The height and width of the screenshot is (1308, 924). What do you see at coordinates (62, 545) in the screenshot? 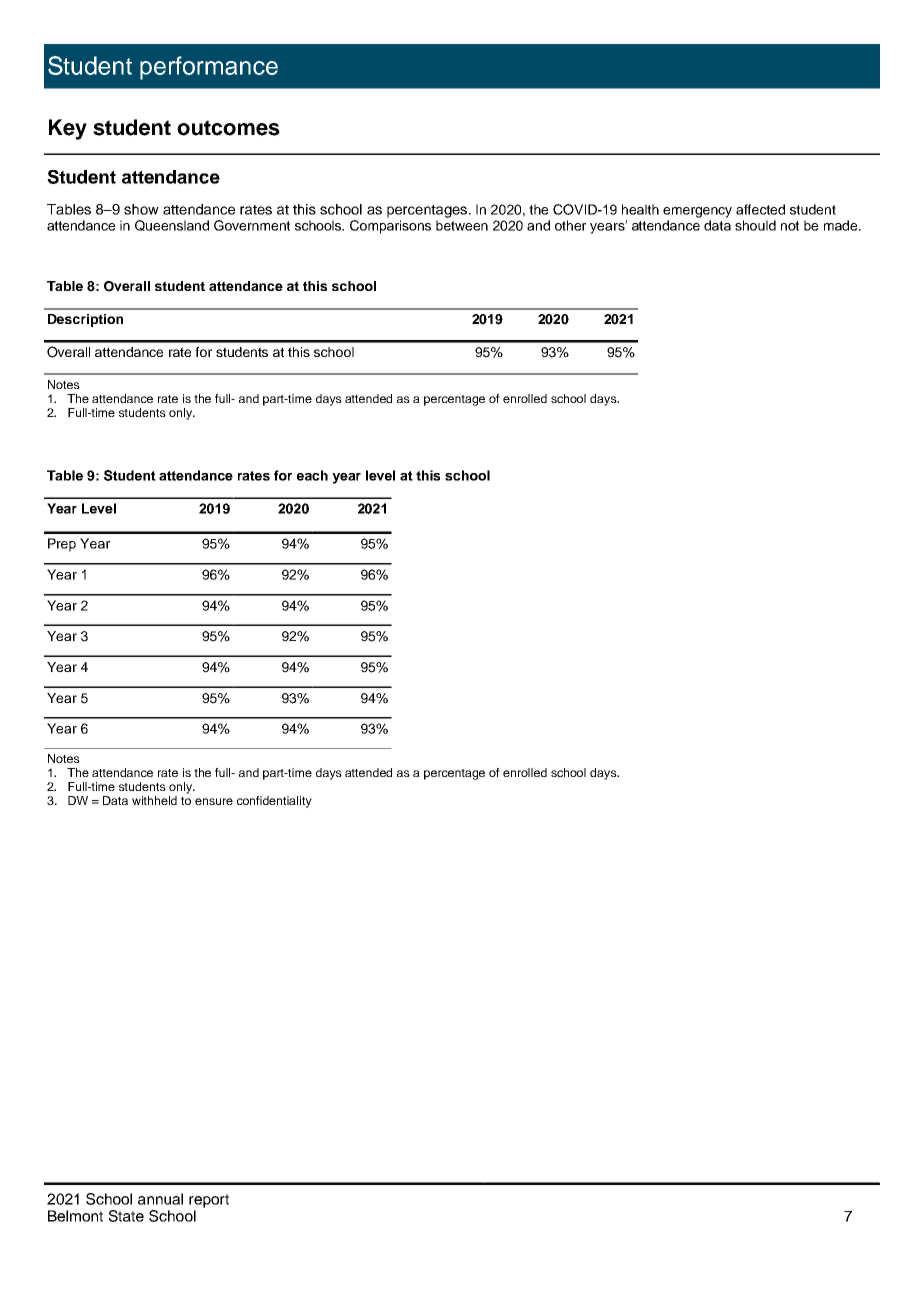
I see `Prep` at bounding box center [62, 545].
